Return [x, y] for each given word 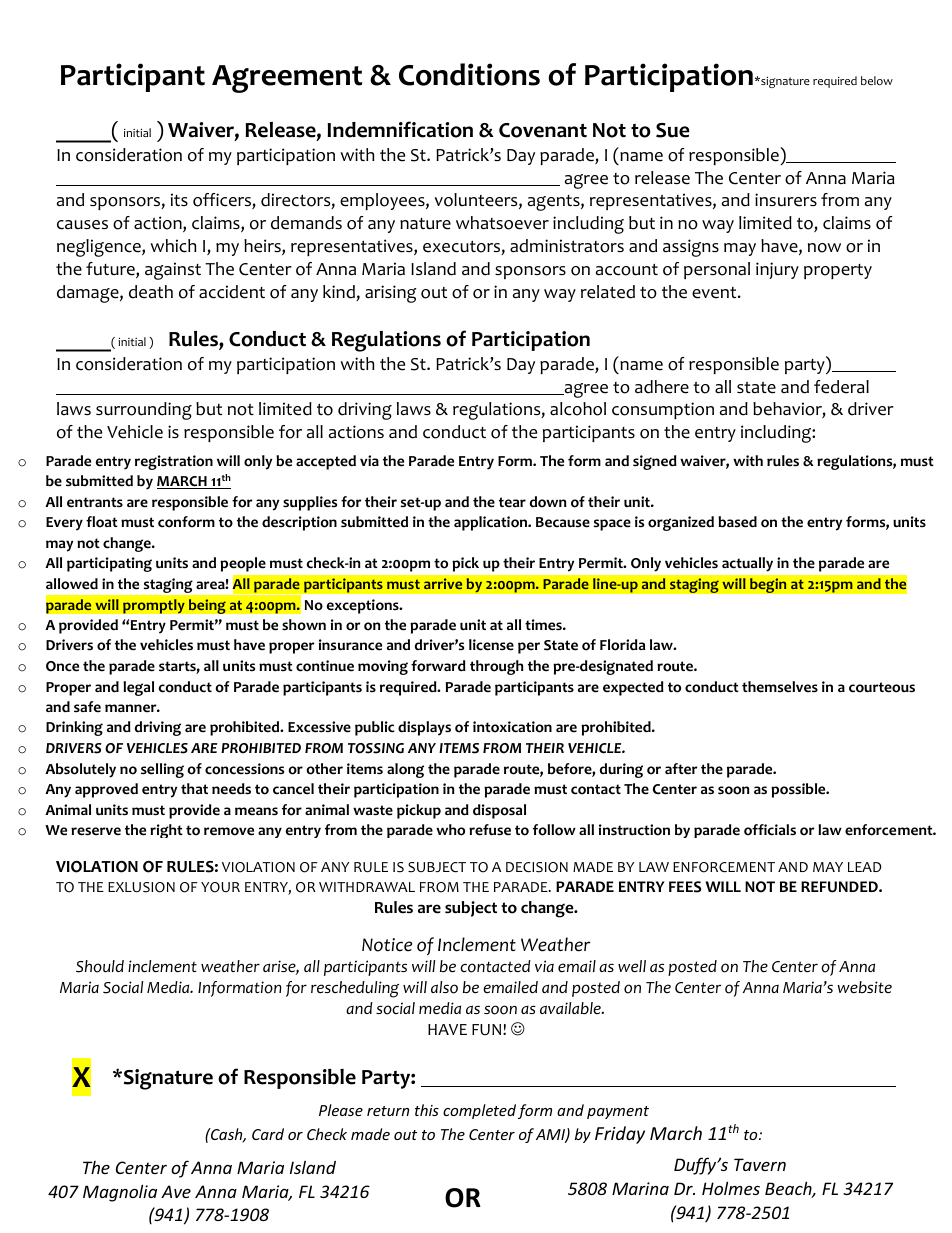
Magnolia [120, 1193]
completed [479, 1111]
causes [82, 225]
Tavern [760, 1164]
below [877, 80]
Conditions [469, 74]
